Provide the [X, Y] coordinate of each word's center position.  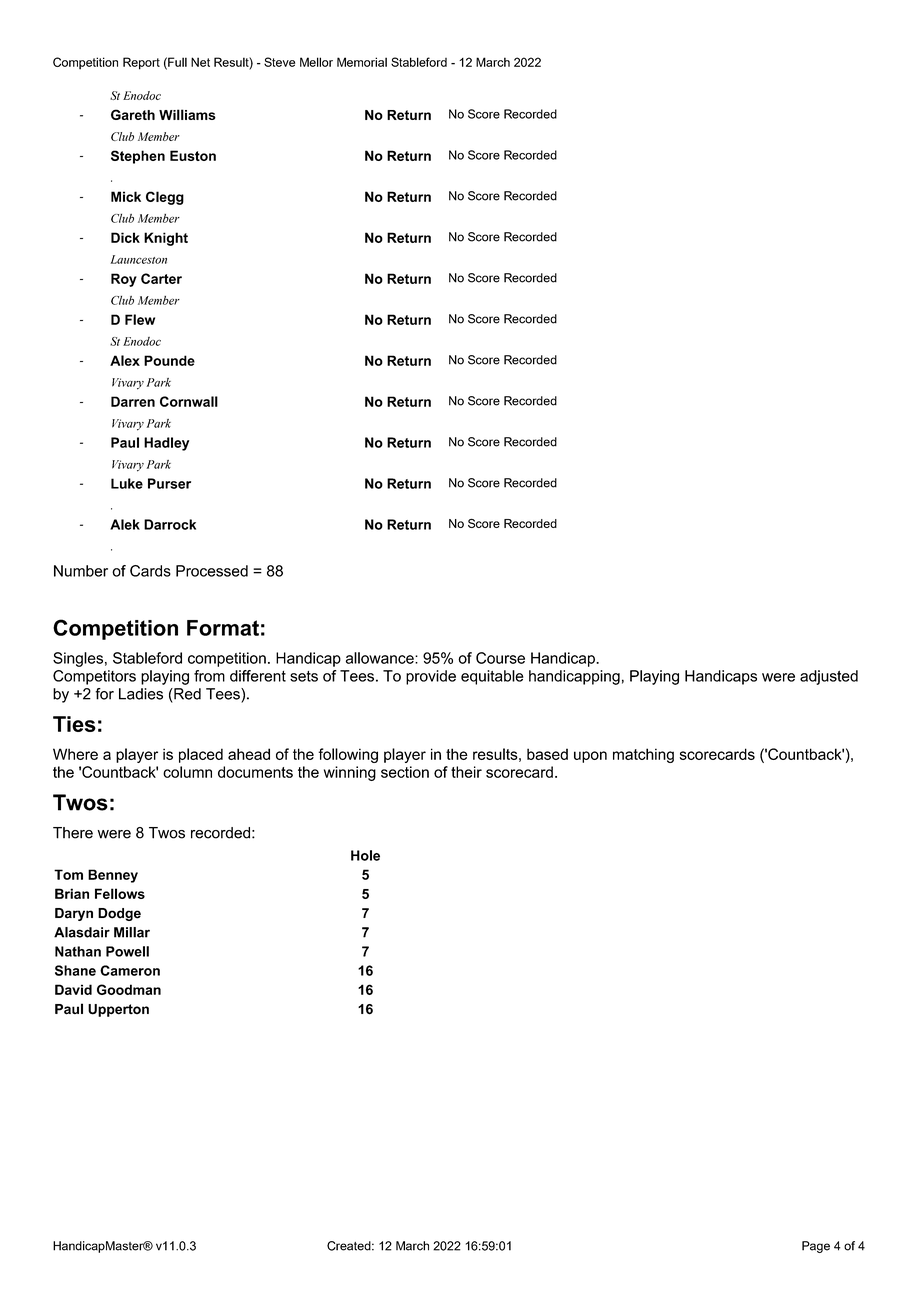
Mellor [316, 62]
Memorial [362, 62]
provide [431, 677]
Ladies [141, 694]
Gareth [133, 114]
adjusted [829, 677]
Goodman [129, 989]
